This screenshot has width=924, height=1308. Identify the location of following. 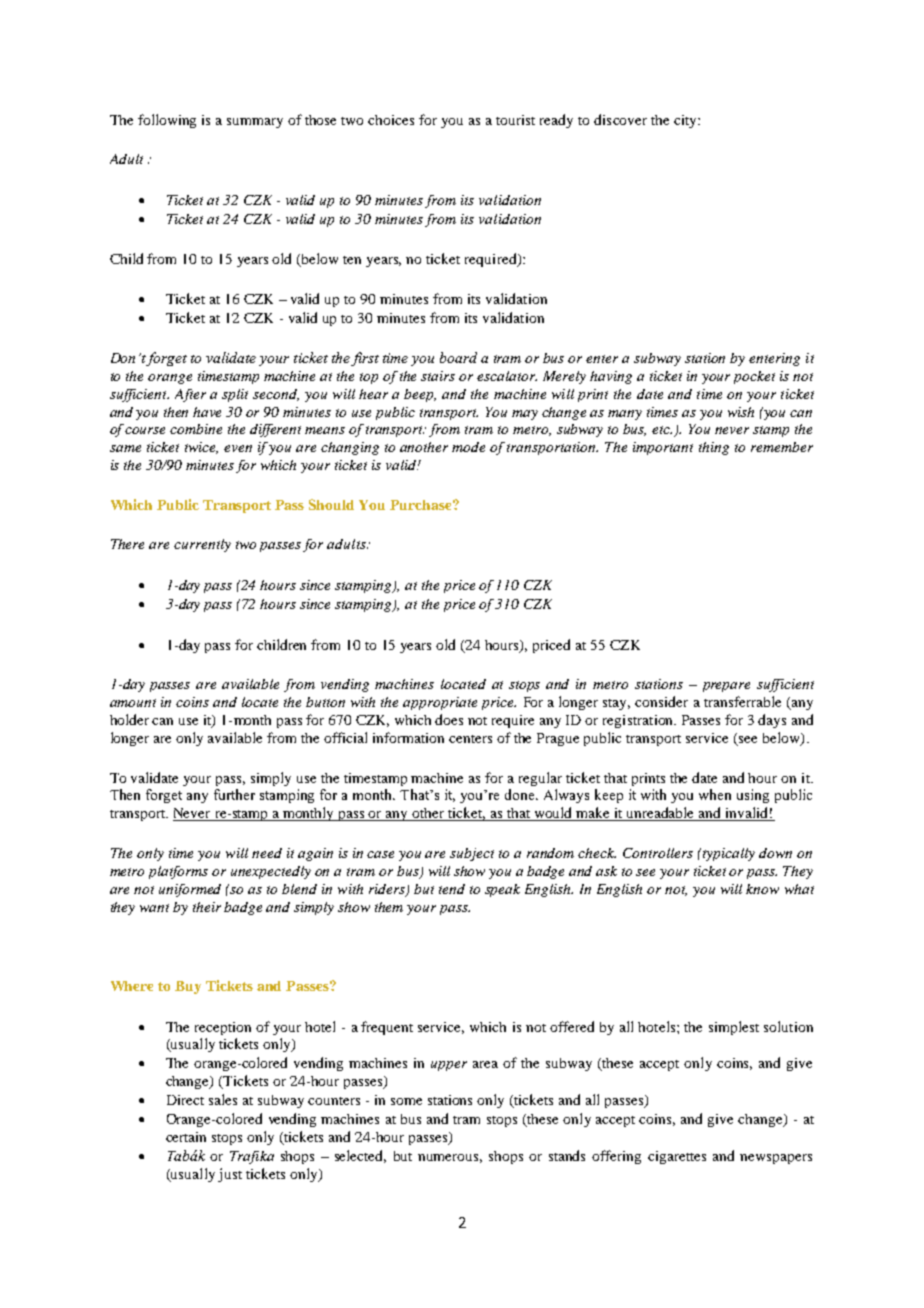
(167, 121).
